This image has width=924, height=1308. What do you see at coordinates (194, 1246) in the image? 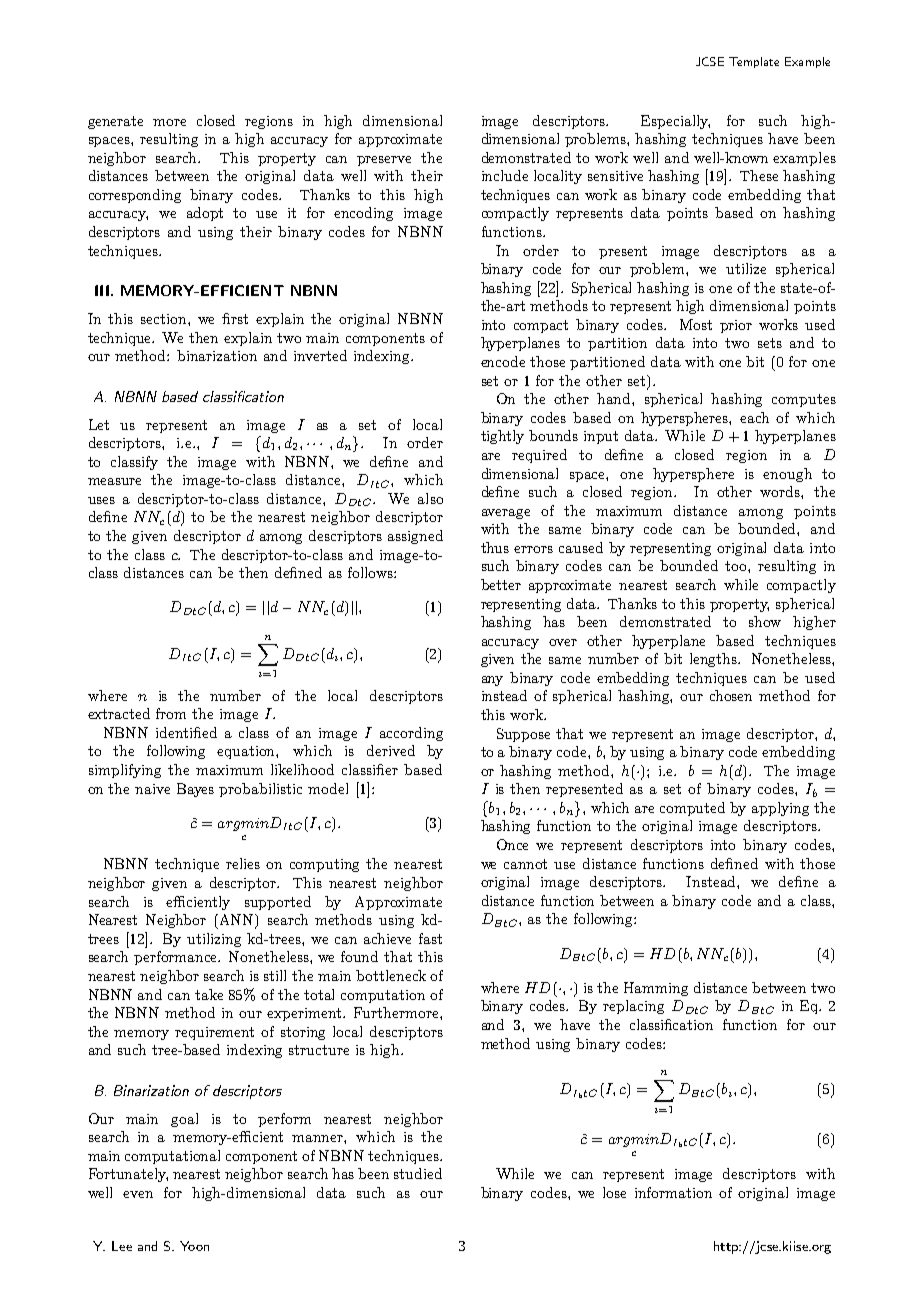
I see `Yoon` at bounding box center [194, 1246].
